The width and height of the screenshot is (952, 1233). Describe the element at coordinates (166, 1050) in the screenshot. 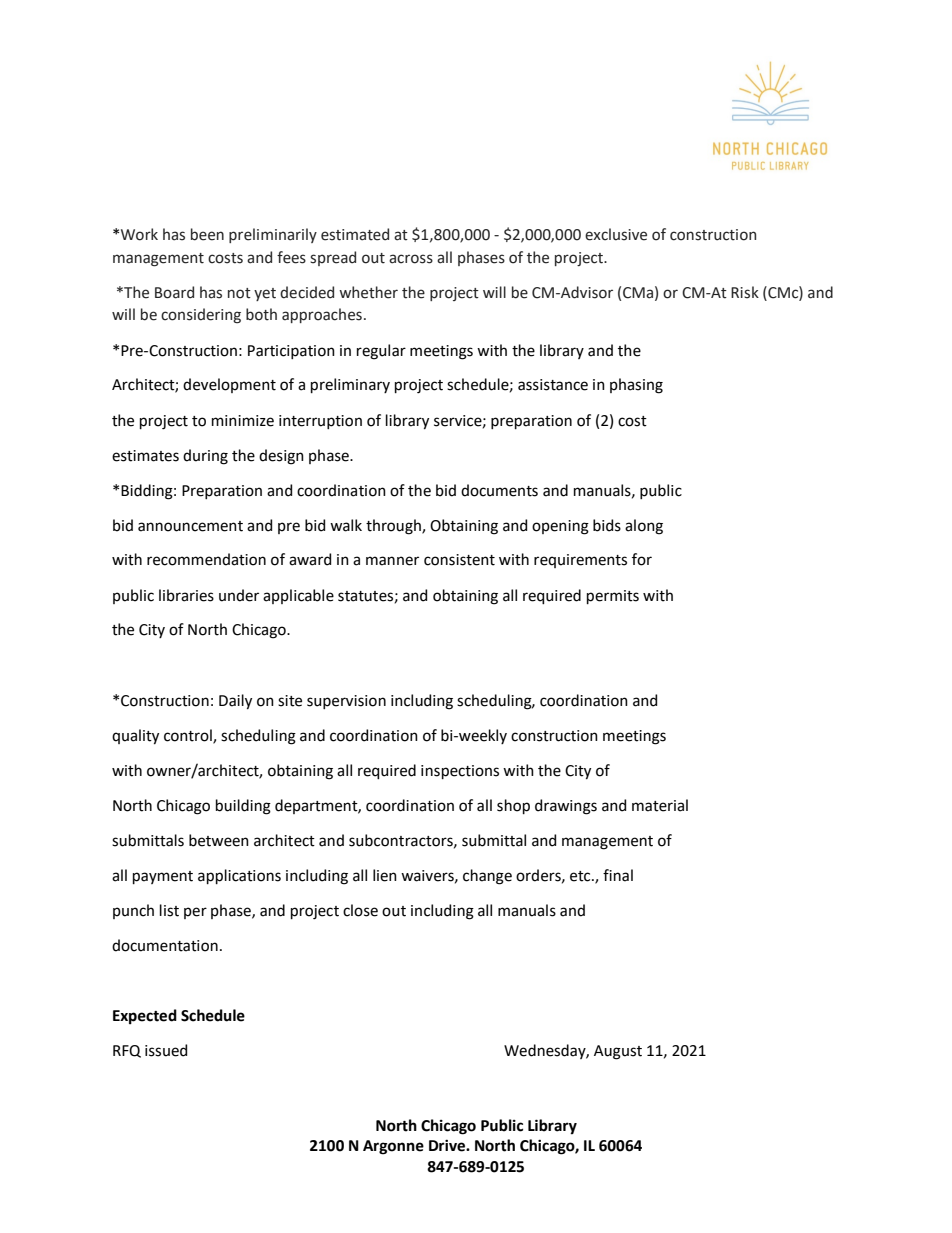

I see `issued` at that location.
